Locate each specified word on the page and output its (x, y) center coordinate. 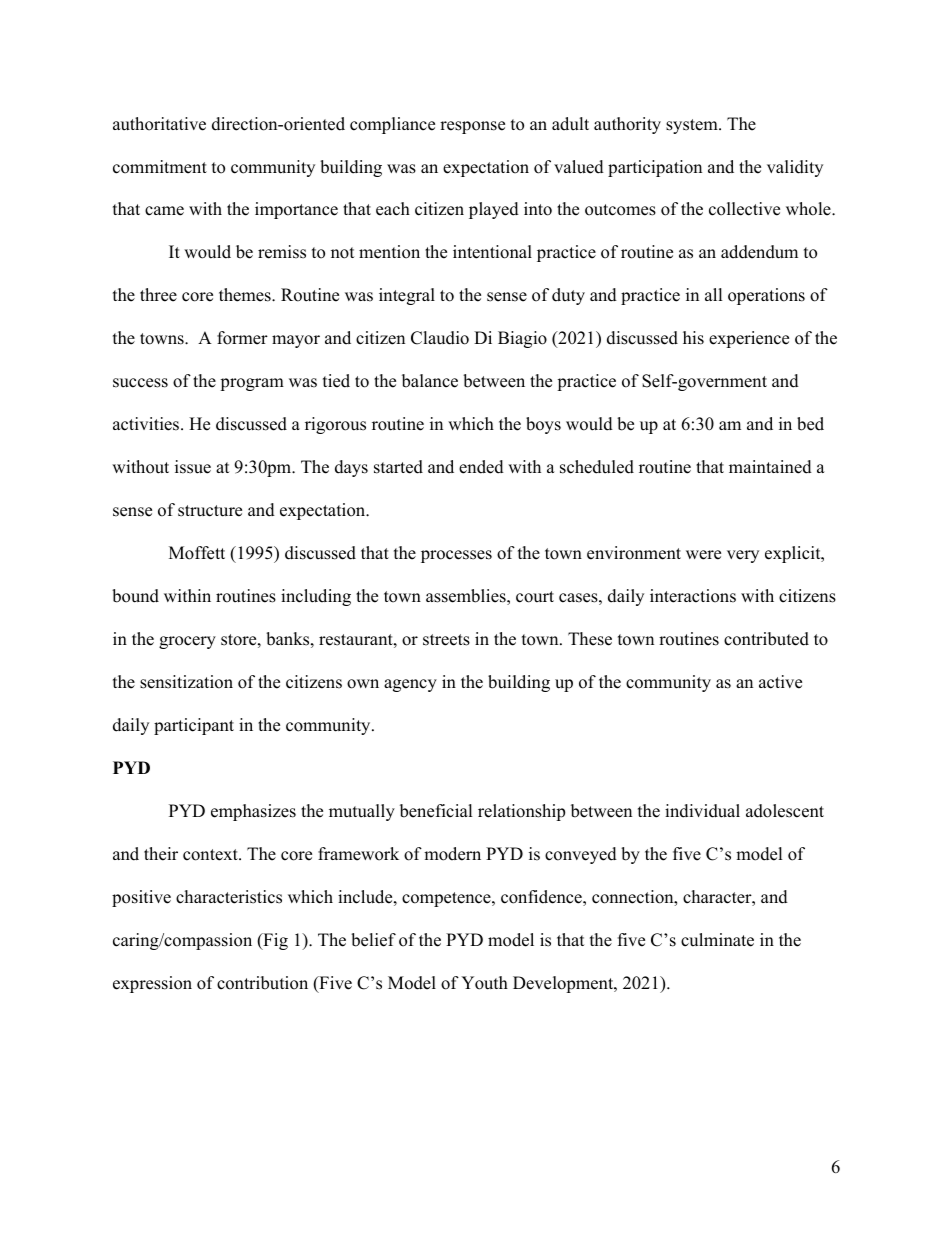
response (472, 127)
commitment (160, 167)
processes (456, 556)
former (242, 338)
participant (194, 726)
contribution (262, 983)
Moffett (197, 553)
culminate (717, 940)
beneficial (436, 811)
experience (749, 339)
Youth (484, 983)
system (693, 126)
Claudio (440, 338)
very (743, 556)
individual (702, 811)
